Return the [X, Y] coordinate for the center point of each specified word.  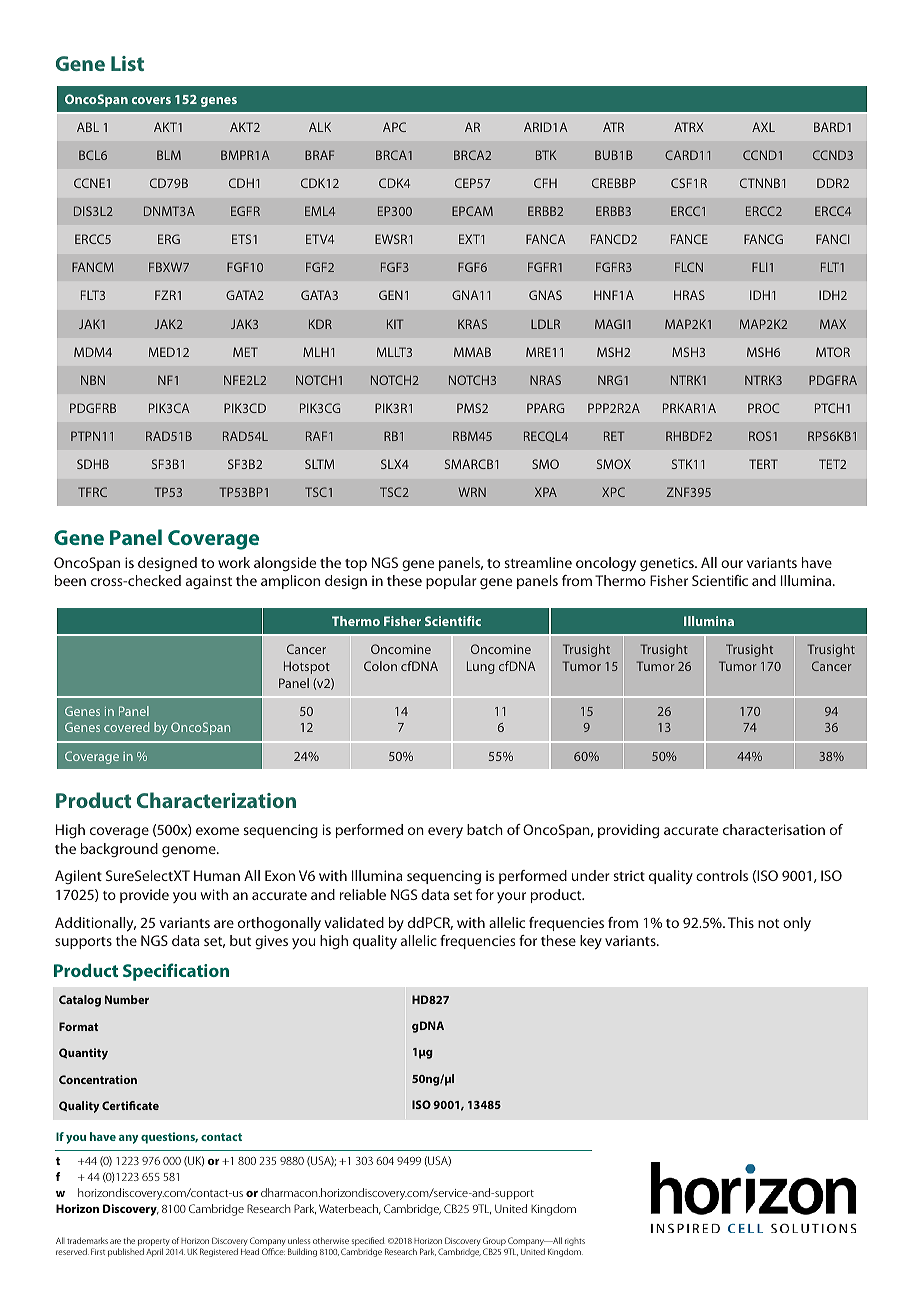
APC [394, 127]
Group [494, 1243]
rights [575, 1243]
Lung [481, 667]
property [154, 1244]
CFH [545, 183]
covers [151, 100]
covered [127, 727]
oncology [606, 564]
